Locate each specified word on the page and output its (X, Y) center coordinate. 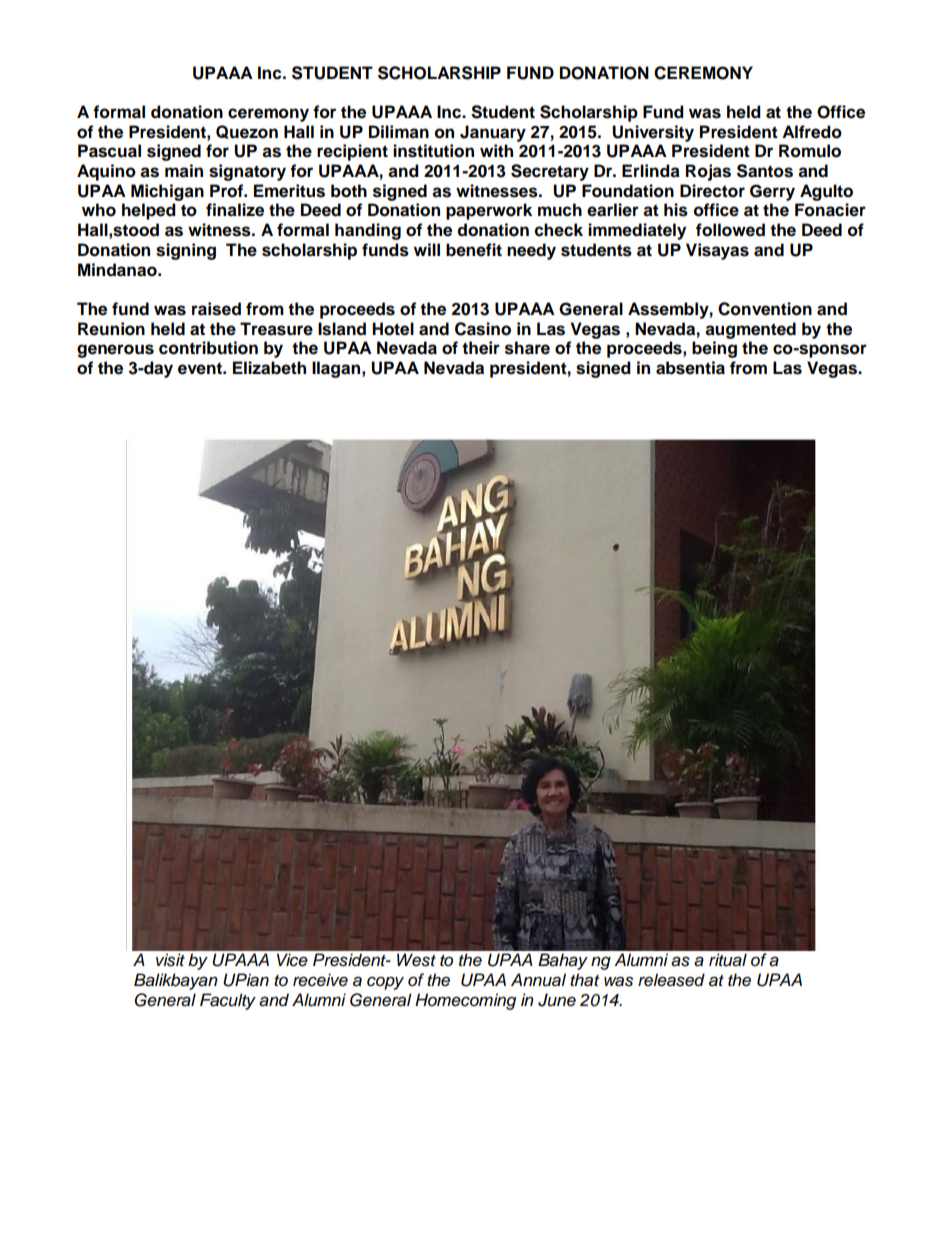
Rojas (708, 172)
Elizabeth (269, 368)
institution (433, 151)
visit (170, 960)
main (184, 171)
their (481, 348)
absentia (690, 368)
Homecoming (465, 1001)
